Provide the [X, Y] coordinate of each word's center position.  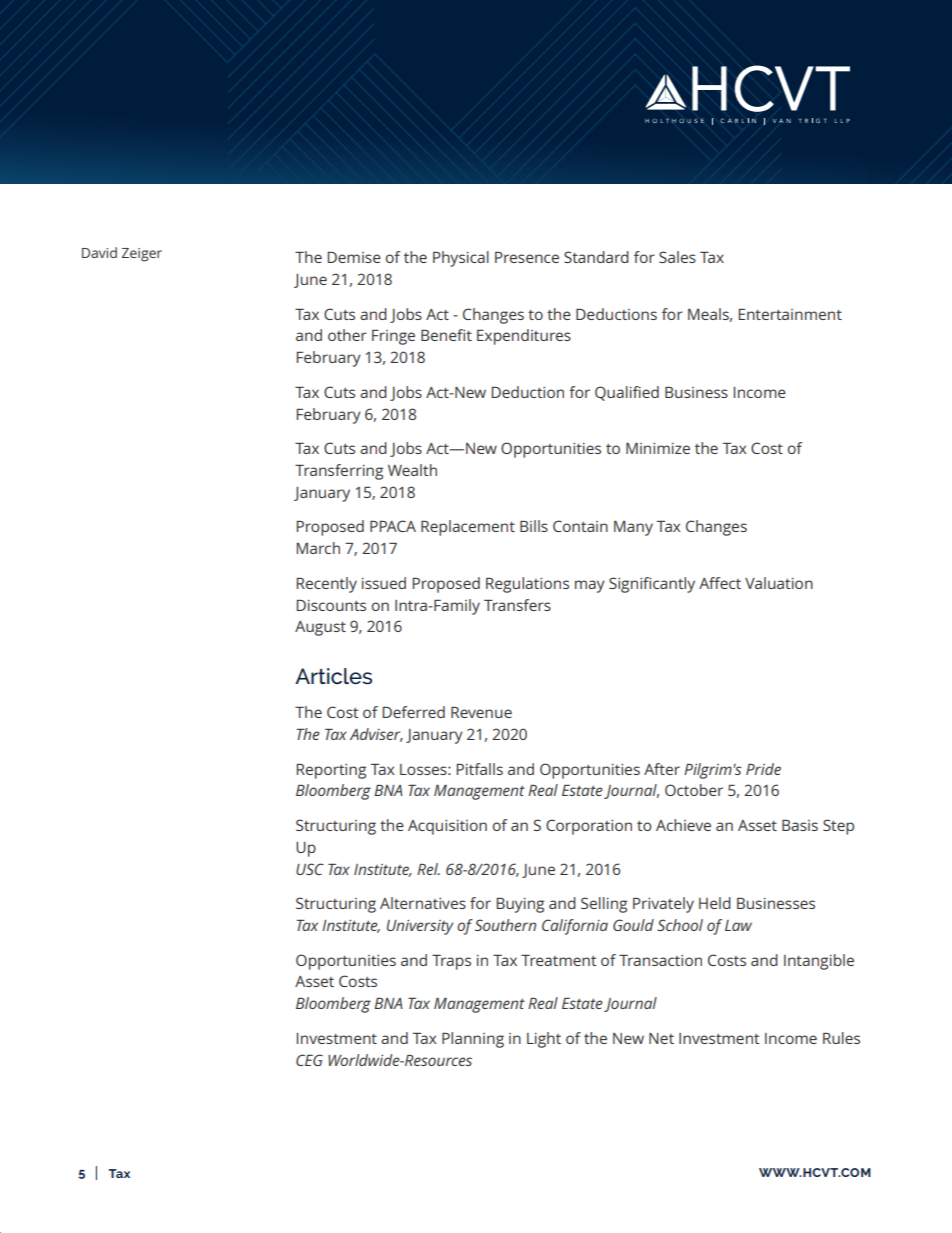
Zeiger [142, 255]
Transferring [339, 472]
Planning [473, 1040]
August [320, 628]
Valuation [779, 583]
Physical [461, 259]
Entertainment [790, 314]
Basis [800, 825]
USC [310, 869]
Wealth [412, 470]
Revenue [481, 712]
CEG [309, 1060]
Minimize [658, 448]
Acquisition [447, 827]
